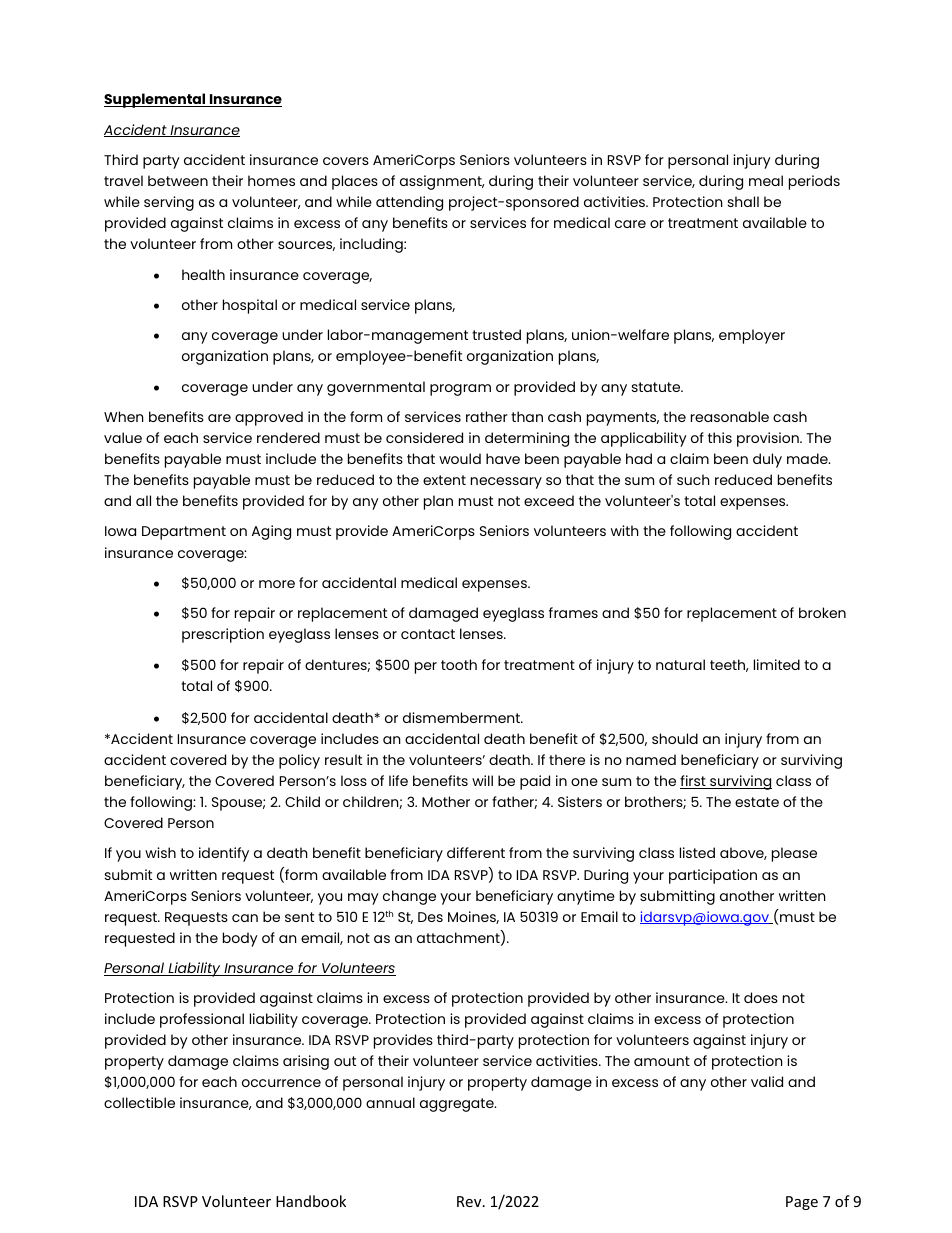 The height and width of the screenshot is (1233, 952). What do you see at coordinates (757, 802) in the screenshot?
I see `estate` at bounding box center [757, 802].
